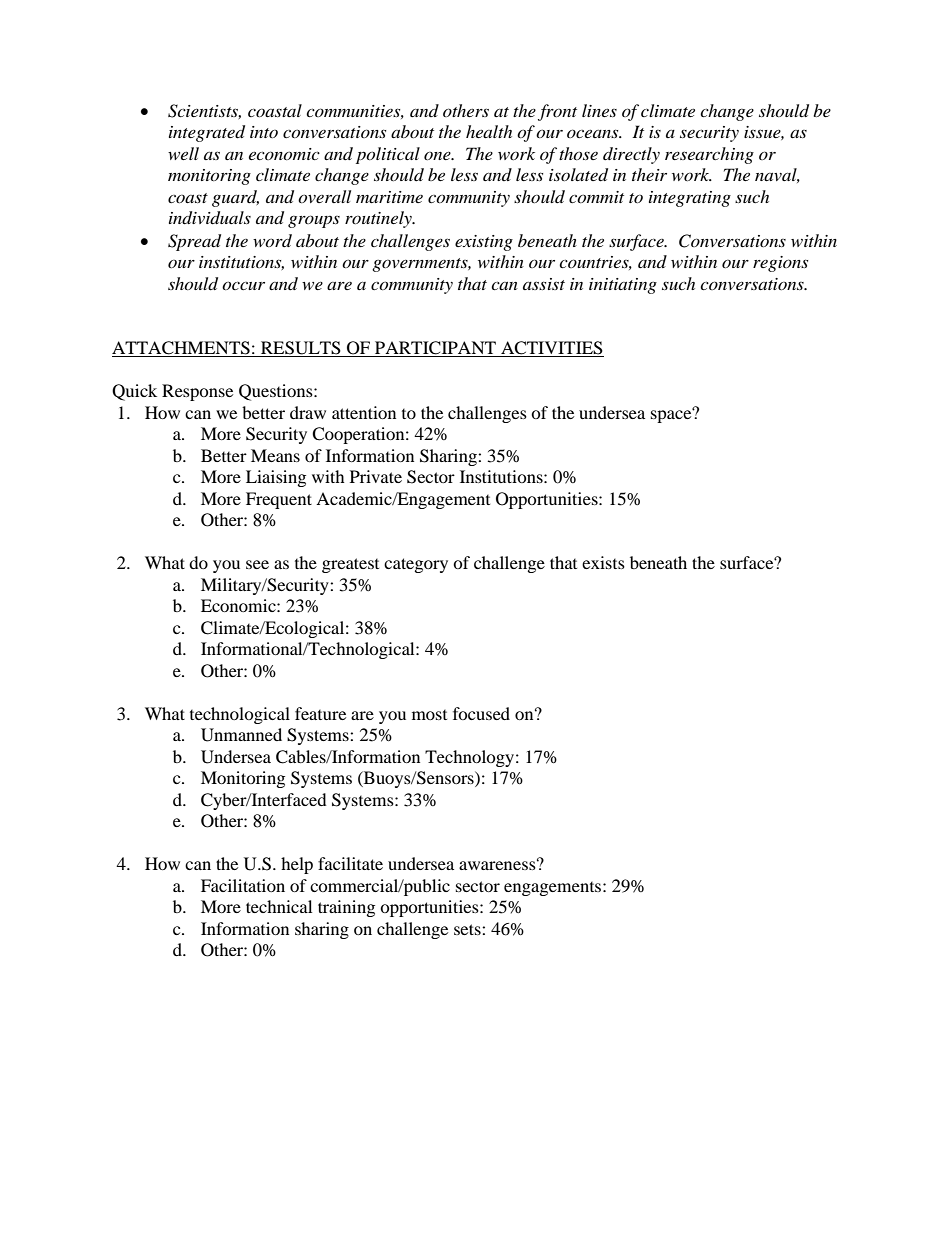 The image size is (952, 1233). What do you see at coordinates (257, 564) in the page?
I see `see` at bounding box center [257, 564].
